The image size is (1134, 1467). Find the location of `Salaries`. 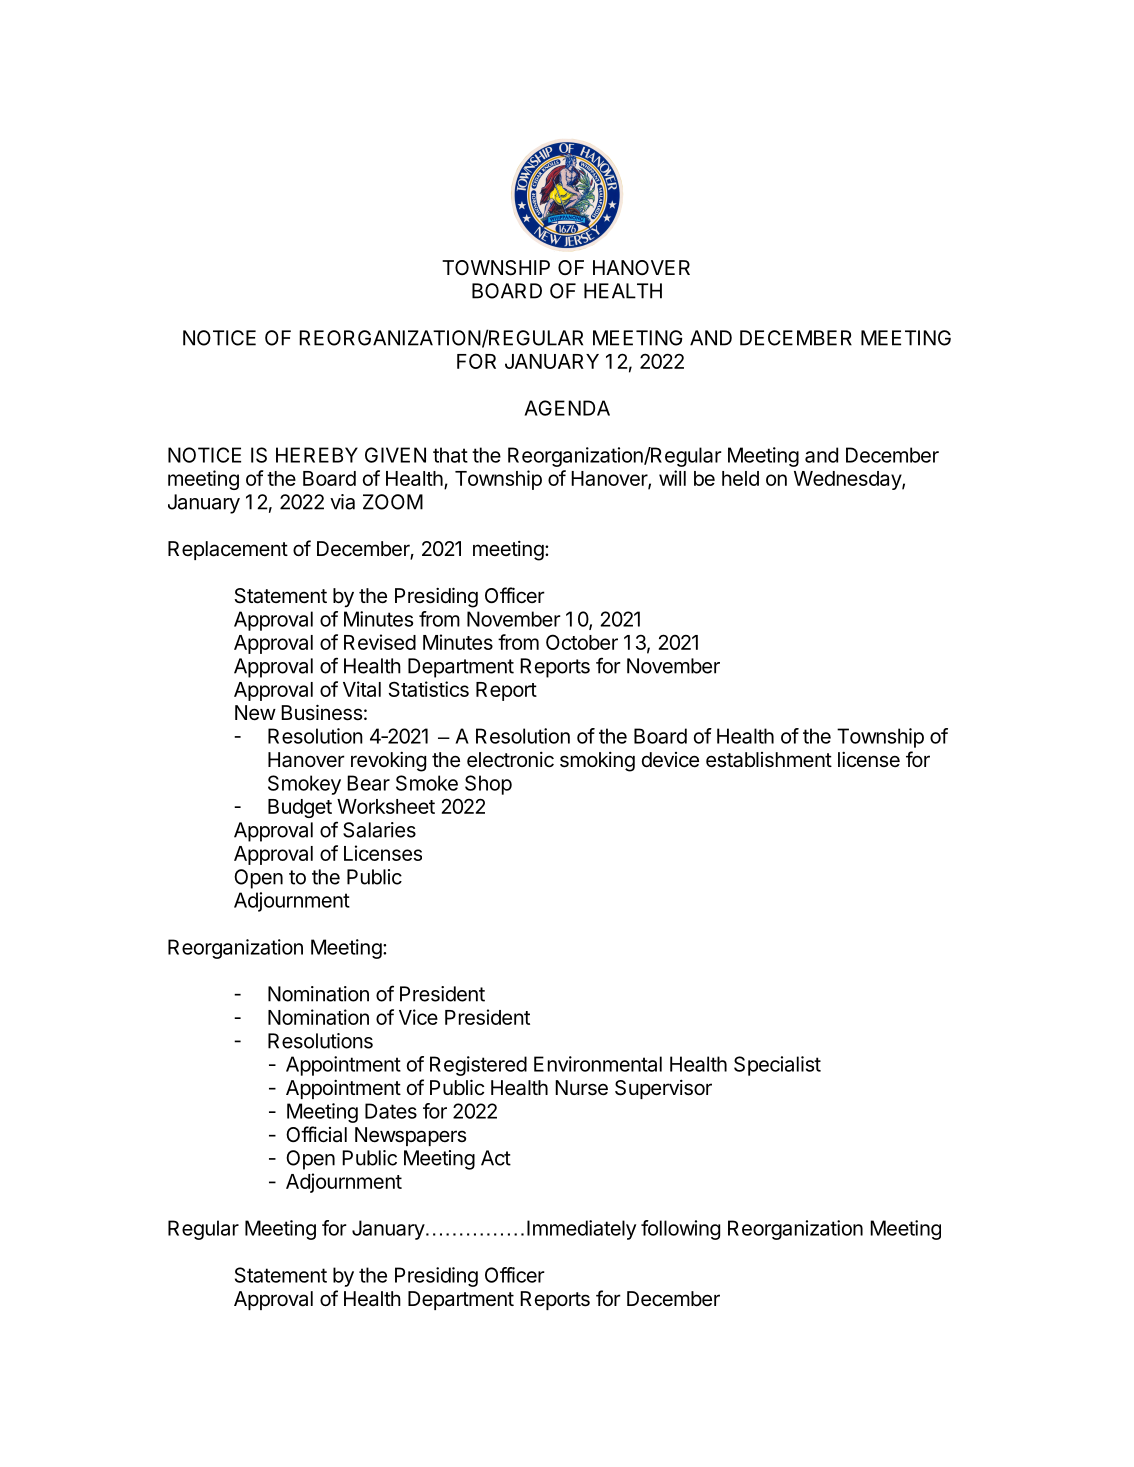

Salaries is located at coordinates (379, 830).
